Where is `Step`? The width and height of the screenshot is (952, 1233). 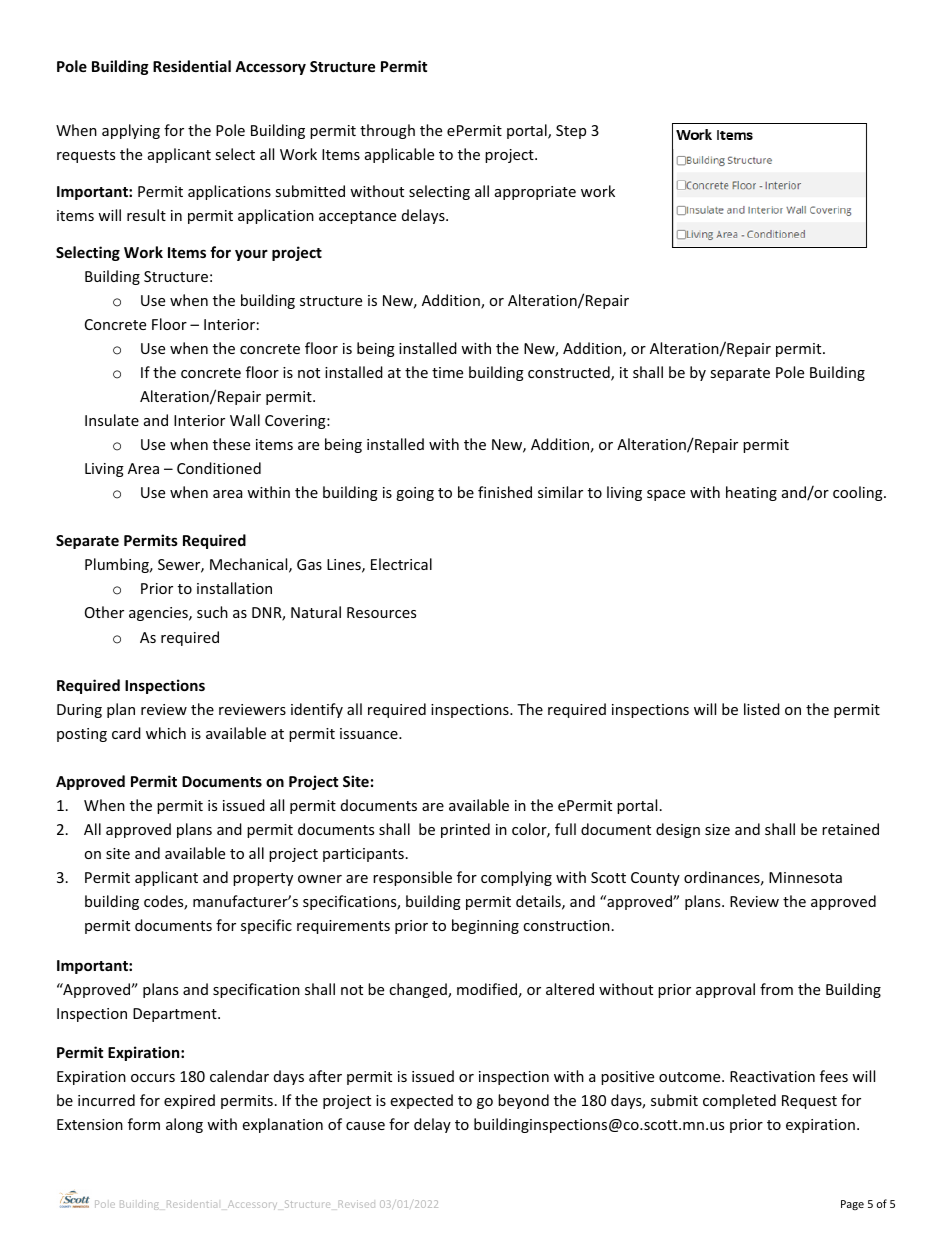 Step is located at coordinates (571, 132).
